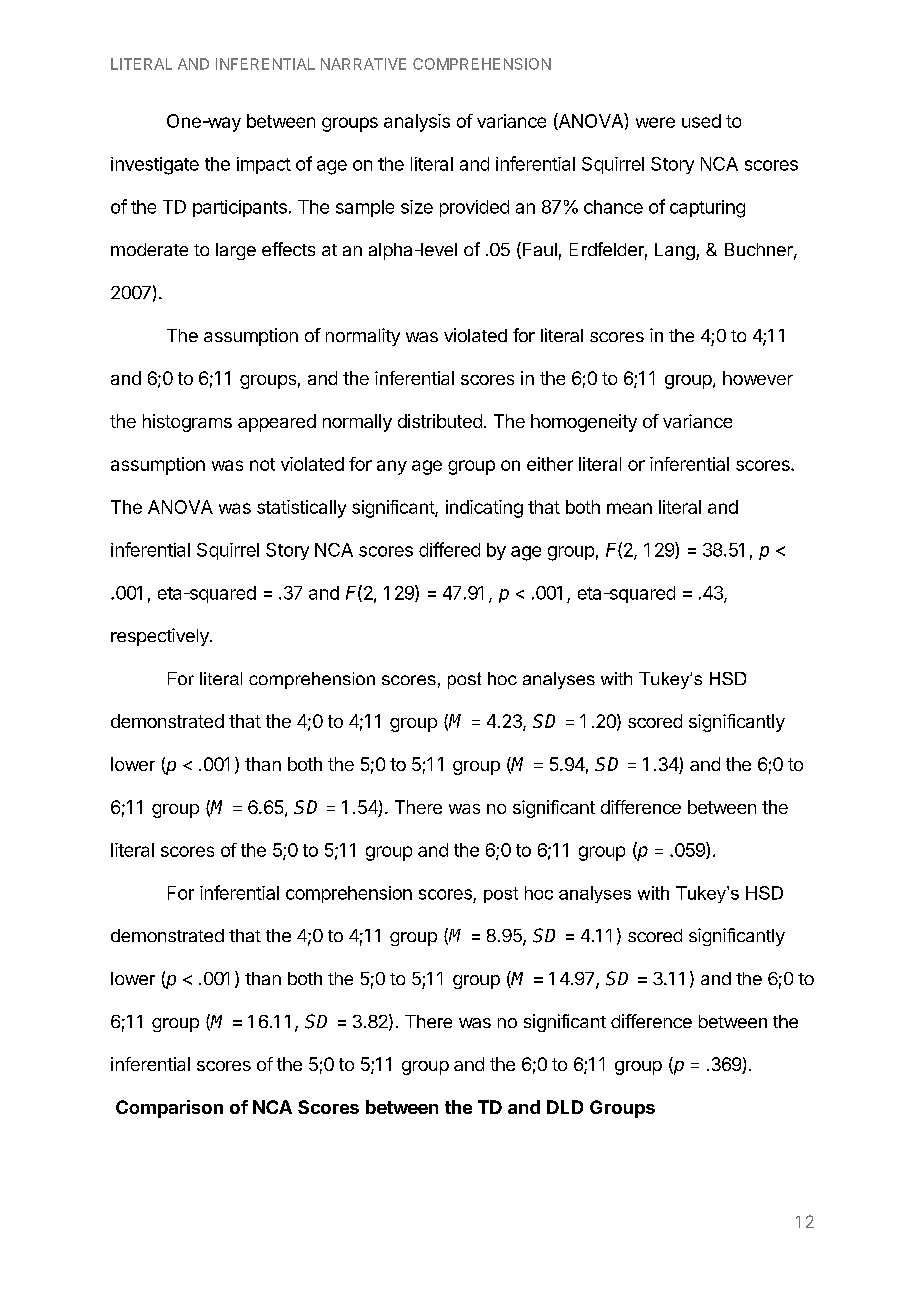 Image resolution: width=924 pixels, height=1308 pixels. What do you see at coordinates (301, 509) in the page?
I see `statistically` at bounding box center [301, 509].
